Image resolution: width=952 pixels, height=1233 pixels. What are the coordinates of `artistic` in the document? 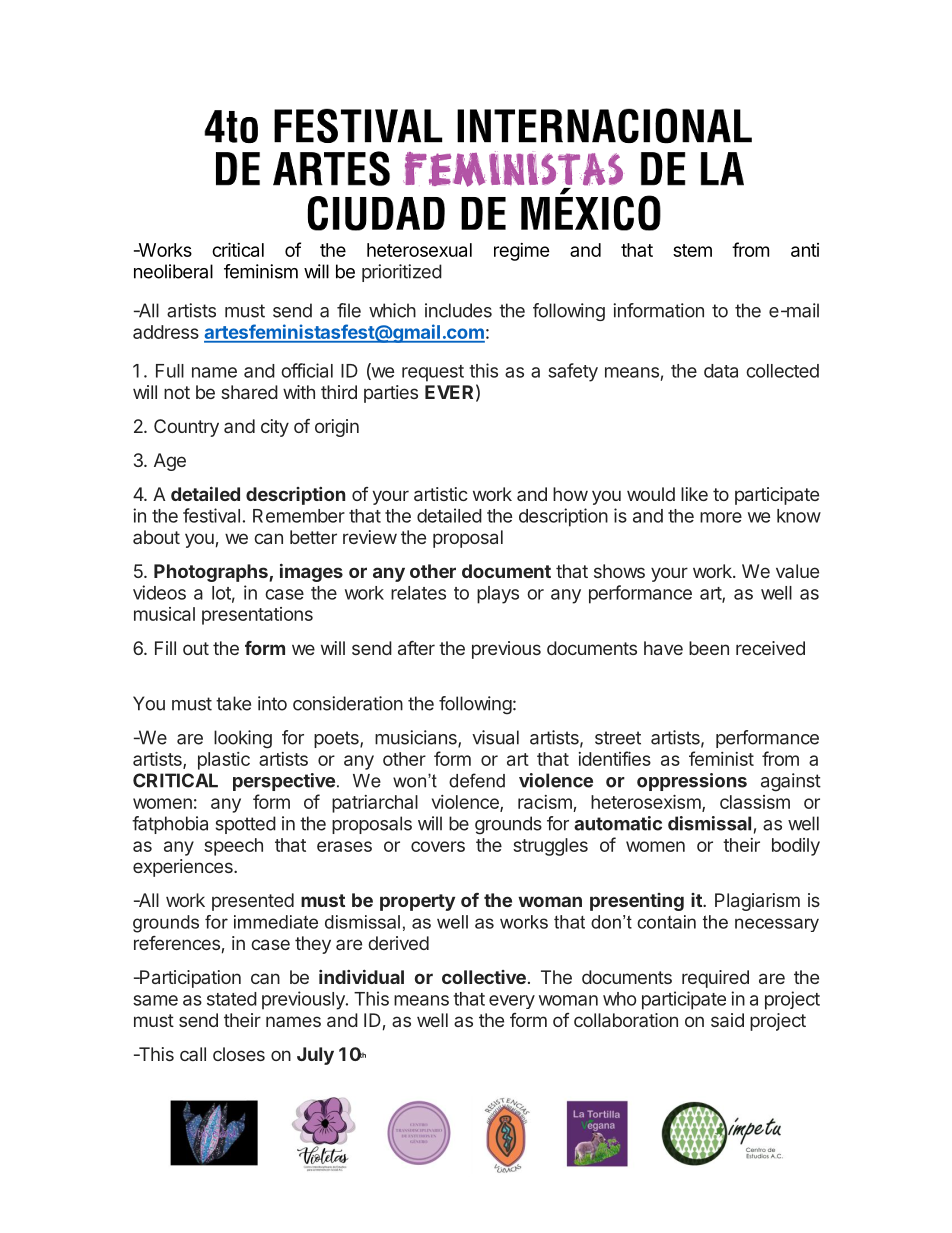 It's located at (441, 494).
